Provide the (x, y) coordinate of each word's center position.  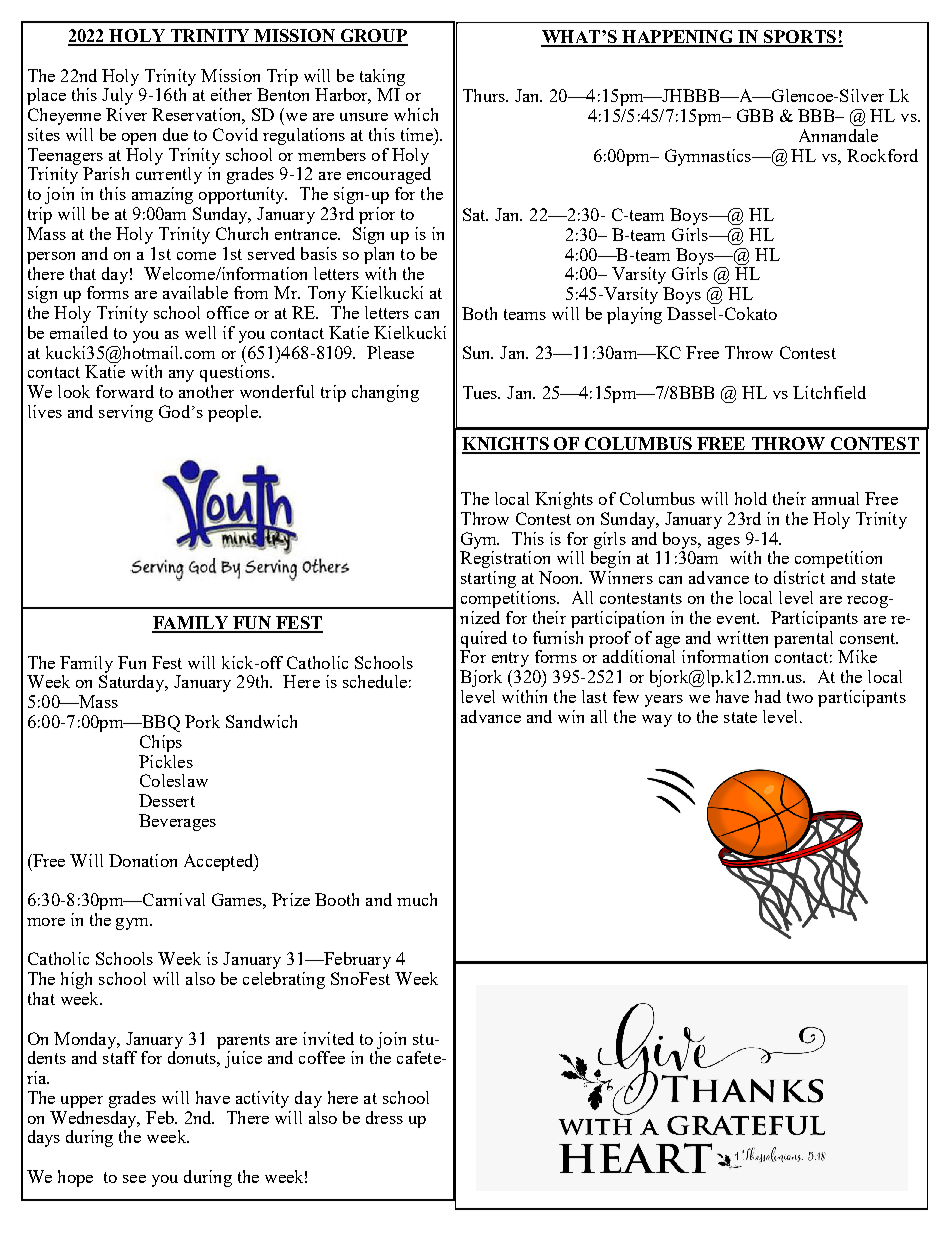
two (800, 697)
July (117, 96)
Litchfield (829, 392)
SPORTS (800, 38)
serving (126, 413)
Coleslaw (174, 780)
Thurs (485, 95)
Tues (481, 392)
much (417, 899)
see (134, 1179)
